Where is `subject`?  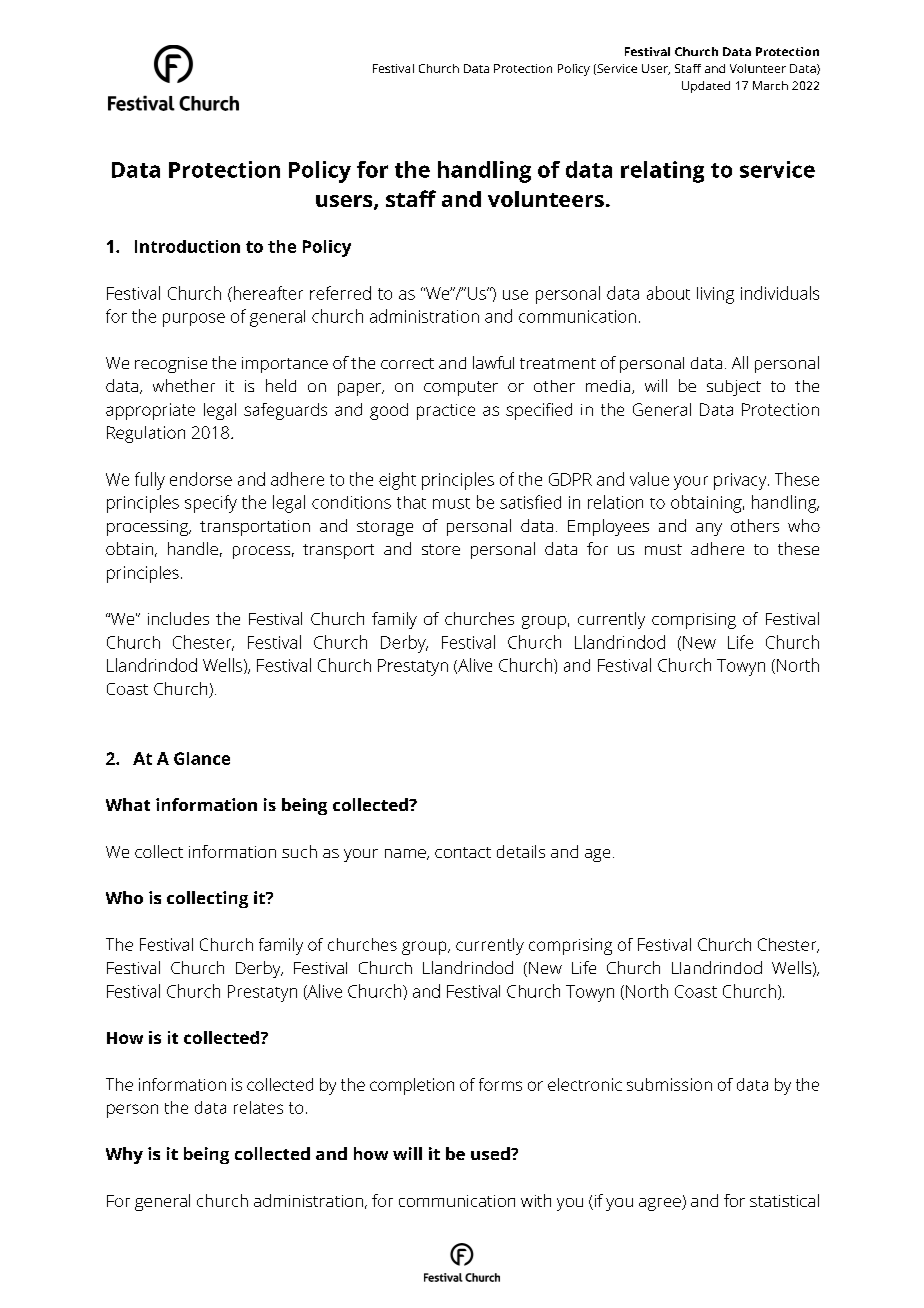
subject is located at coordinates (734, 388).
